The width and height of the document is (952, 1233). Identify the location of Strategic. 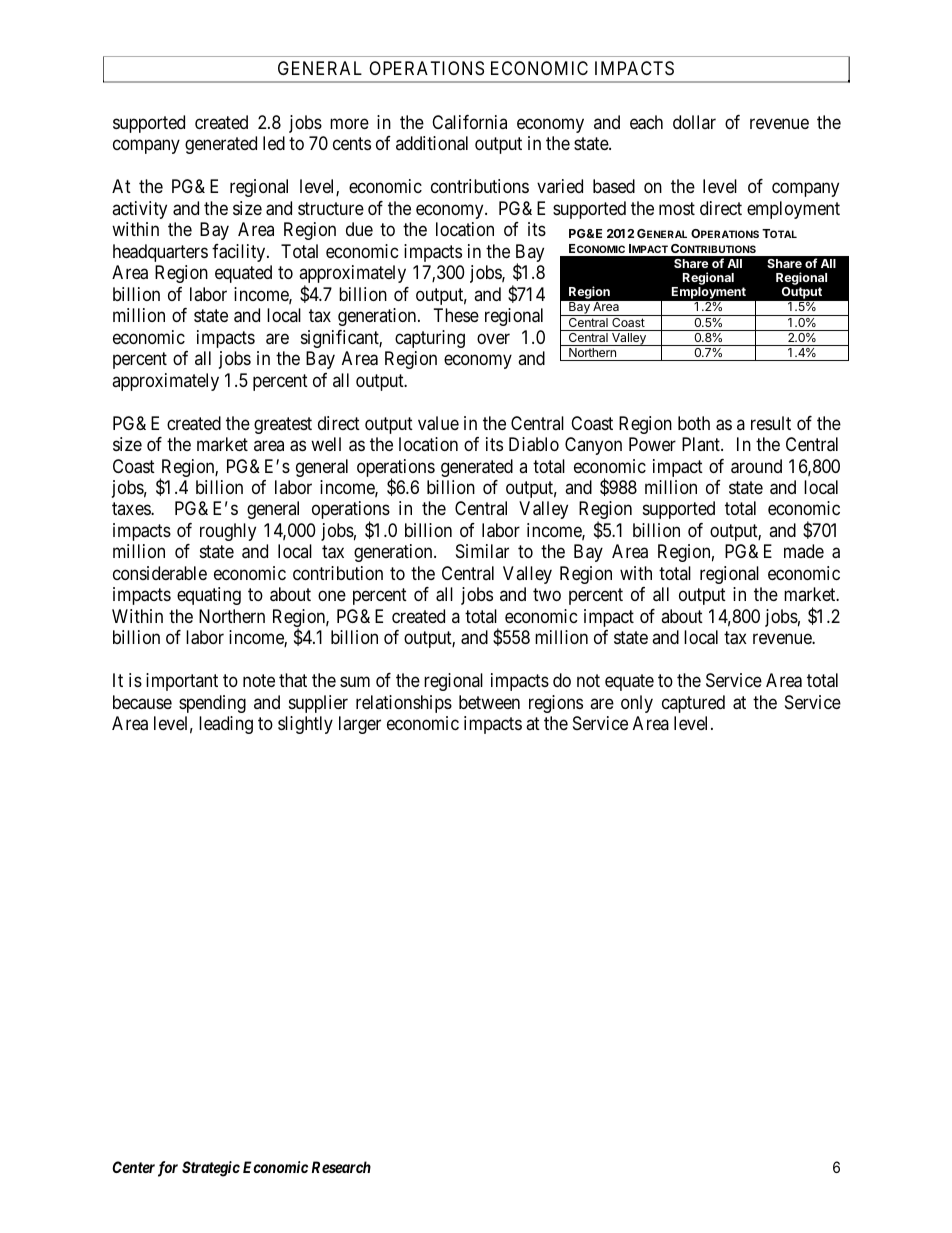
(211, 1169).
